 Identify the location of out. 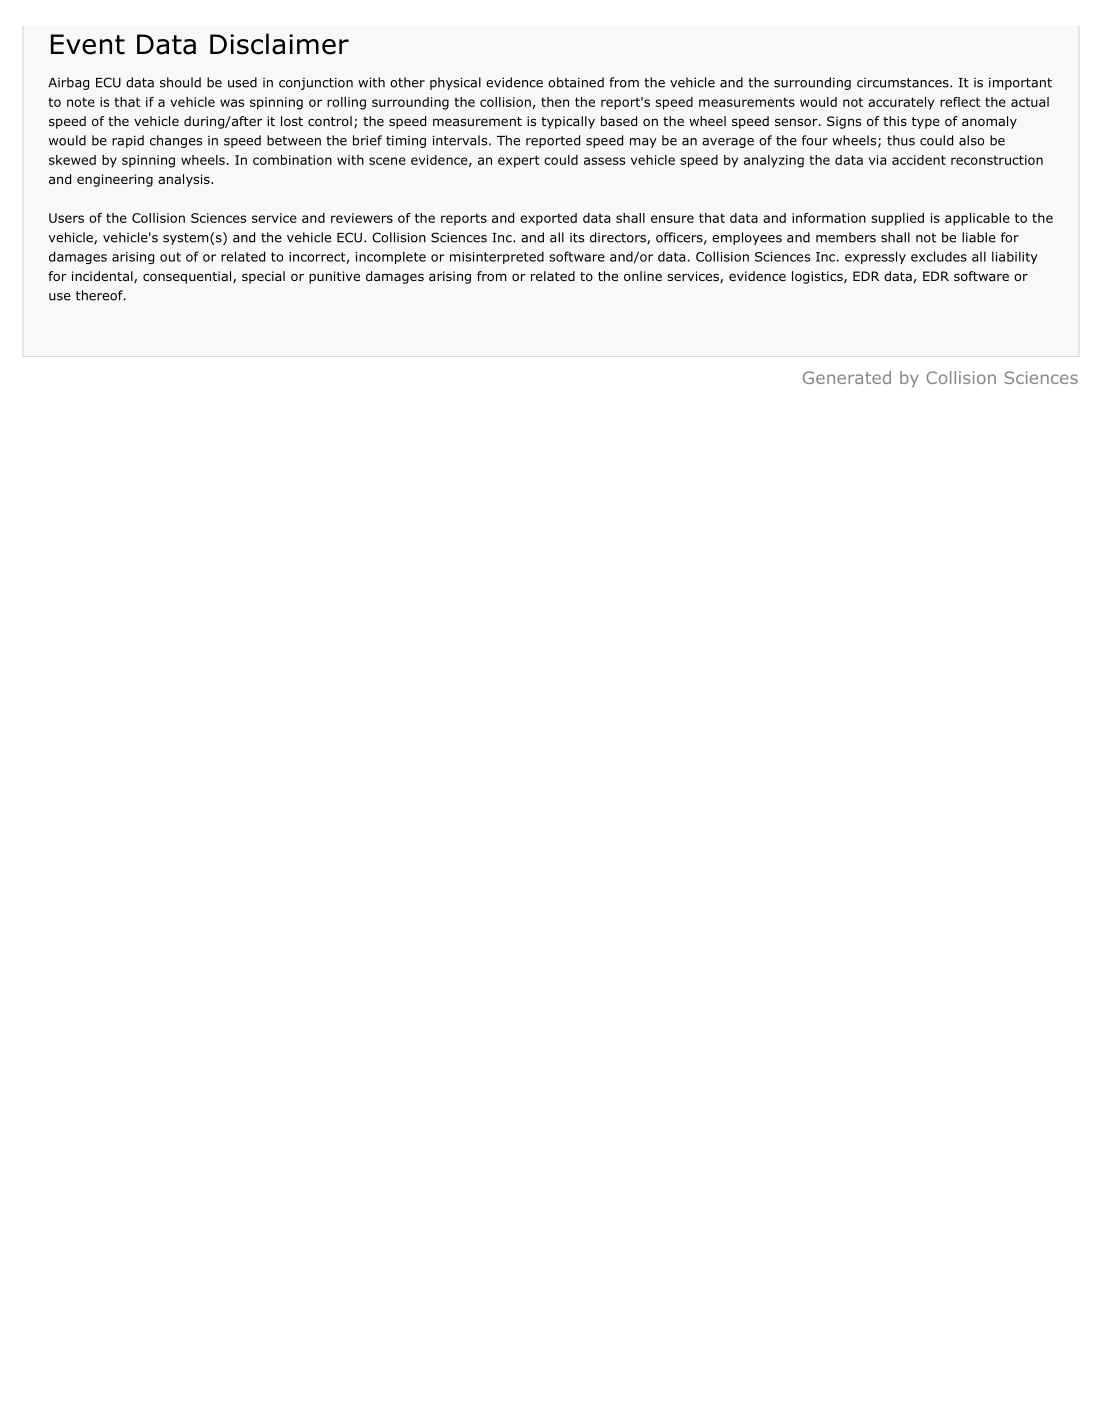
(170, 257).
